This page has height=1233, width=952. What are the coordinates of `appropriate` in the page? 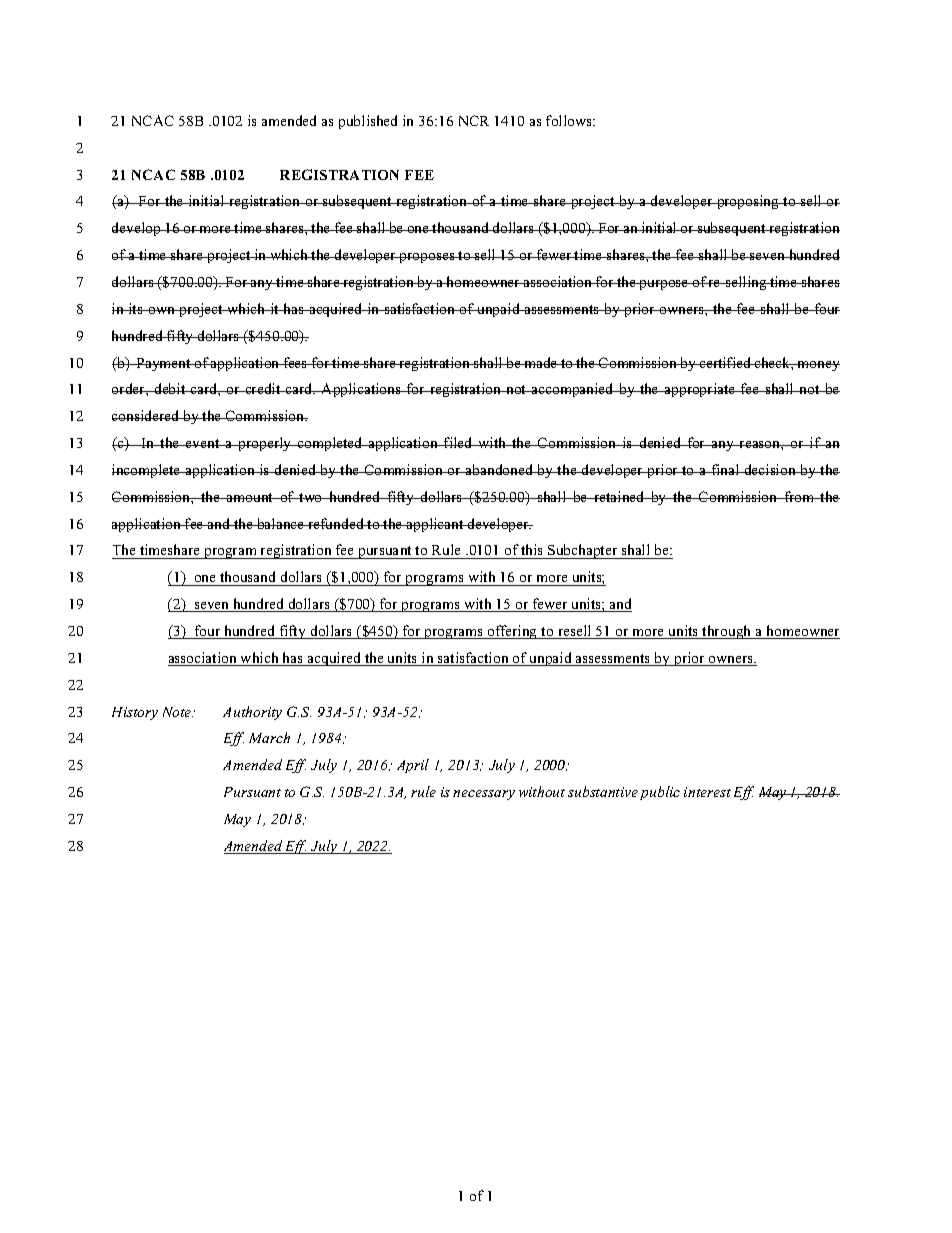 It's located at (699, 390).
